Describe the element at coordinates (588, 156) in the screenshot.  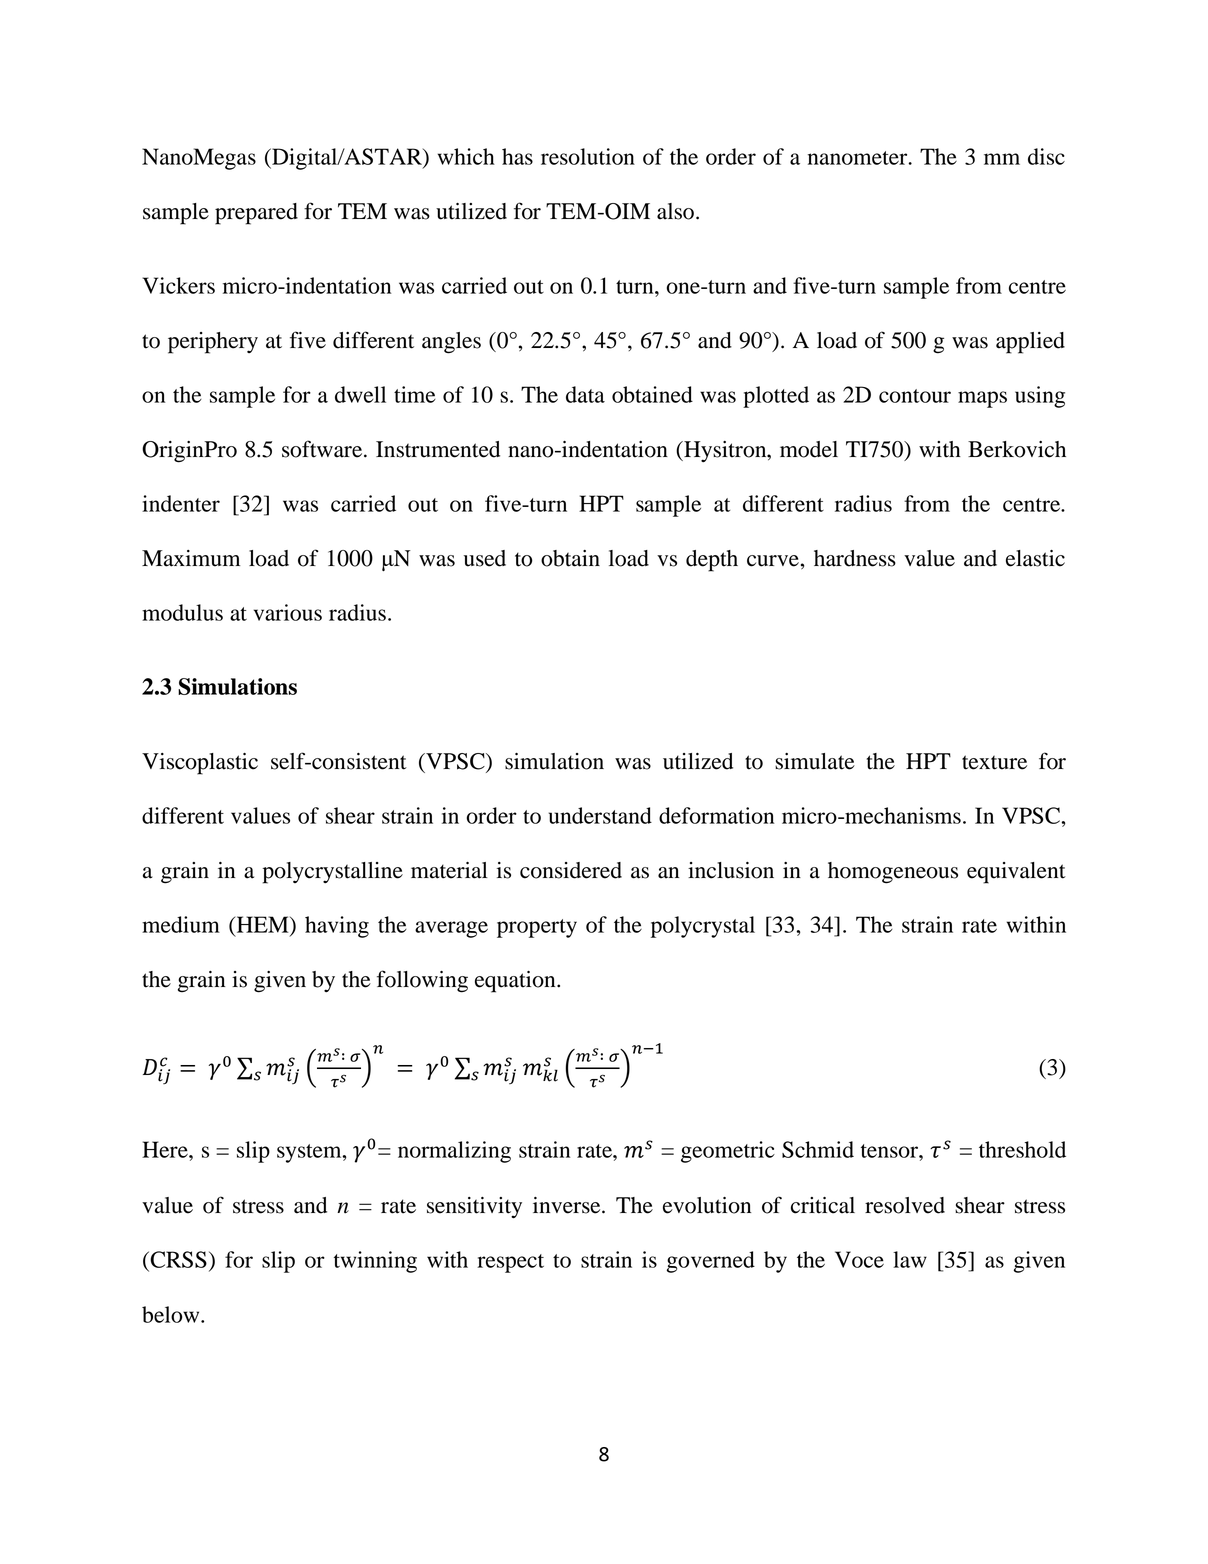
I see `resolution` at that location.
